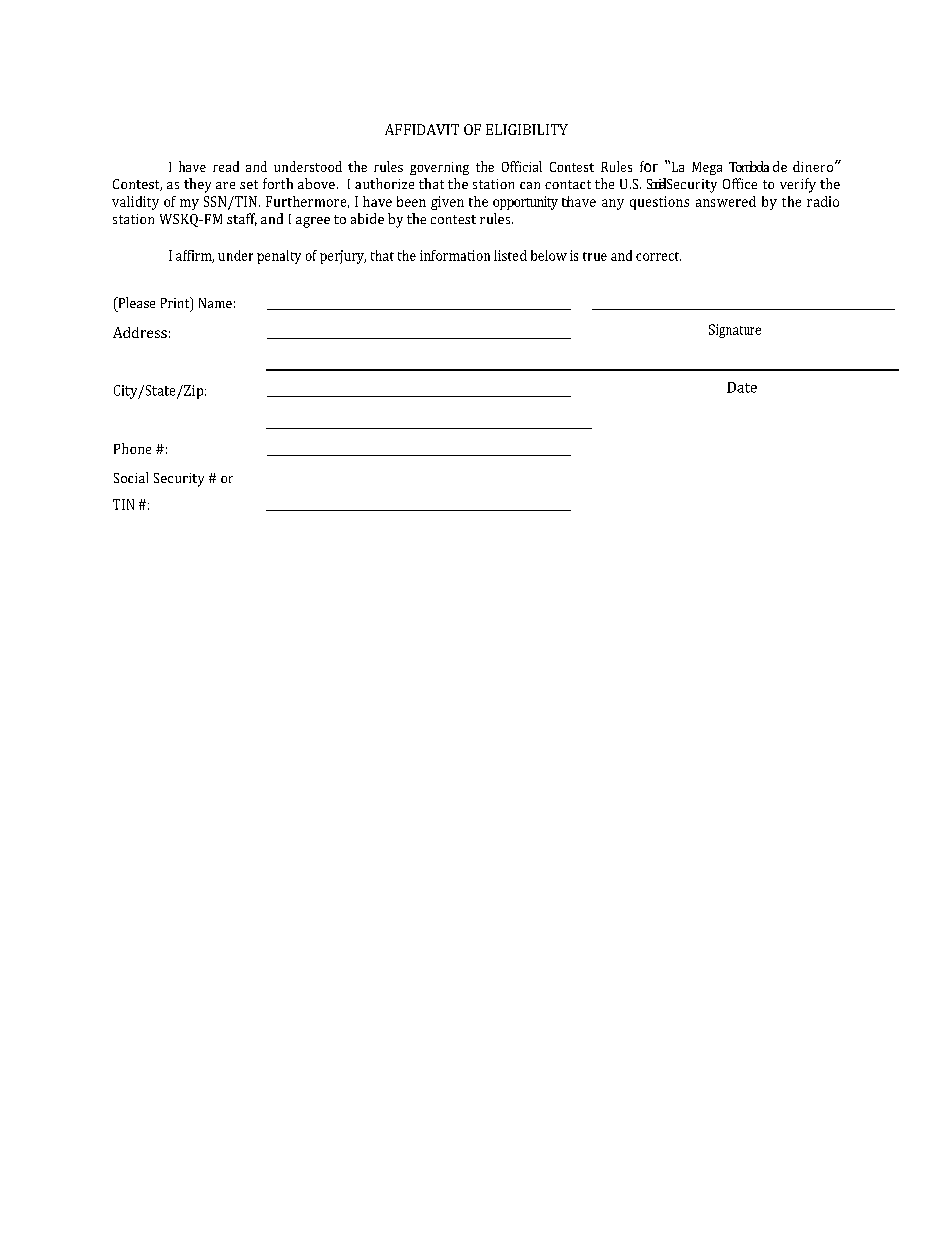  I want to click on Mega, so click(707, 168).
